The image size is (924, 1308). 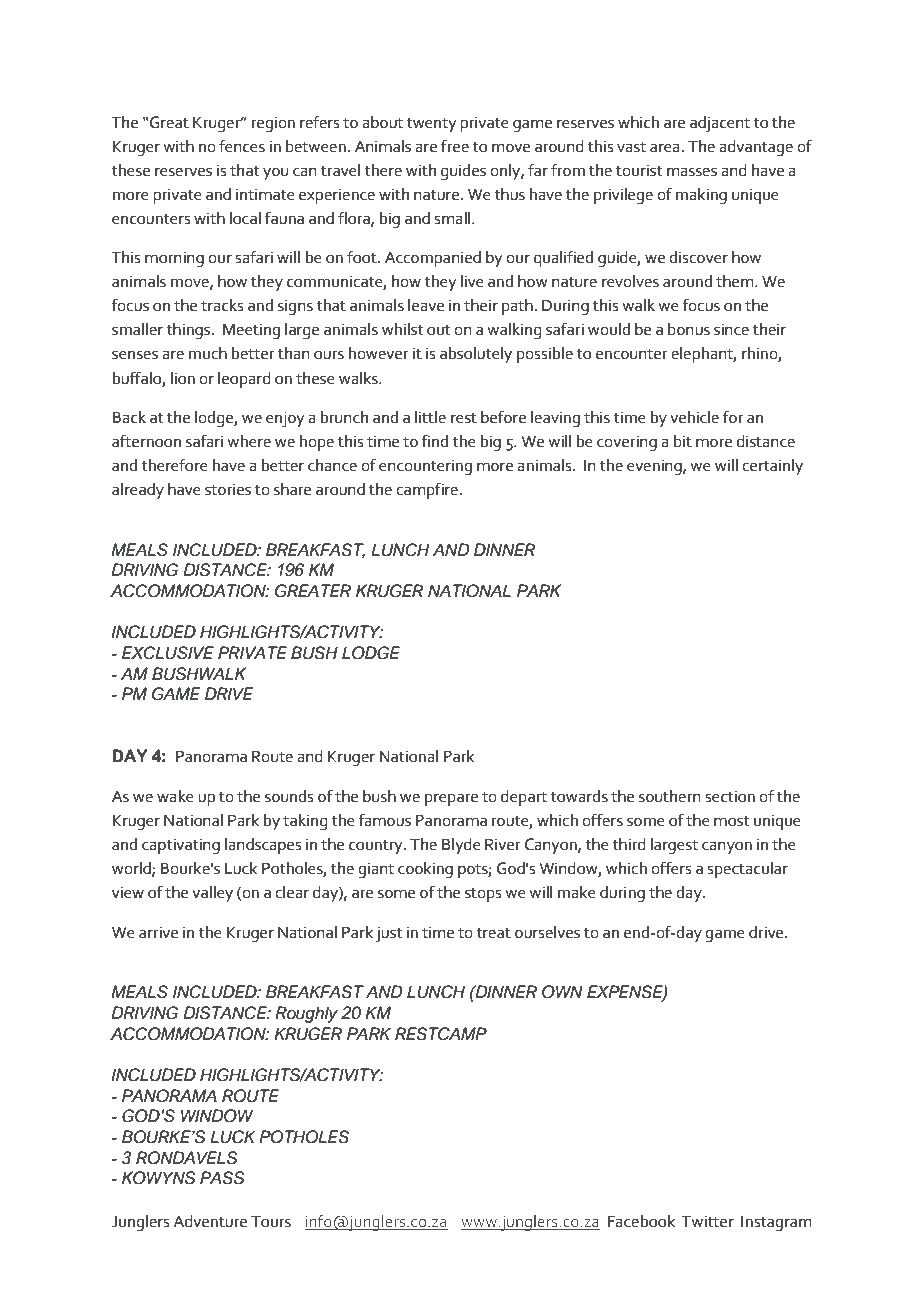 What do you see at coordinates (694, 417) in the image?
I see `vehicle` at bounding box center [694, 417].
